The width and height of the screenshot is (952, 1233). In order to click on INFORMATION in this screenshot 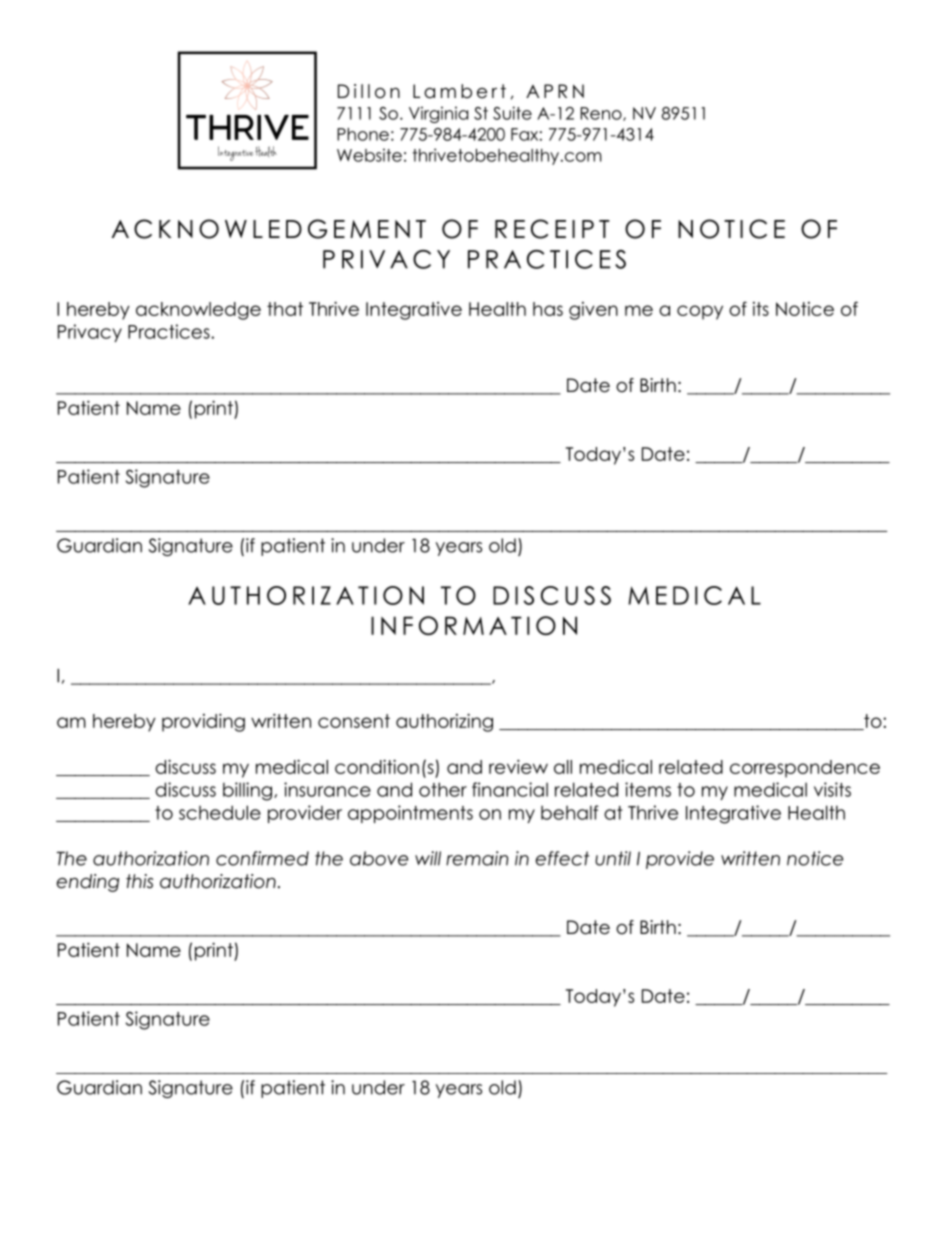, I will do `click(474, 625)`.
